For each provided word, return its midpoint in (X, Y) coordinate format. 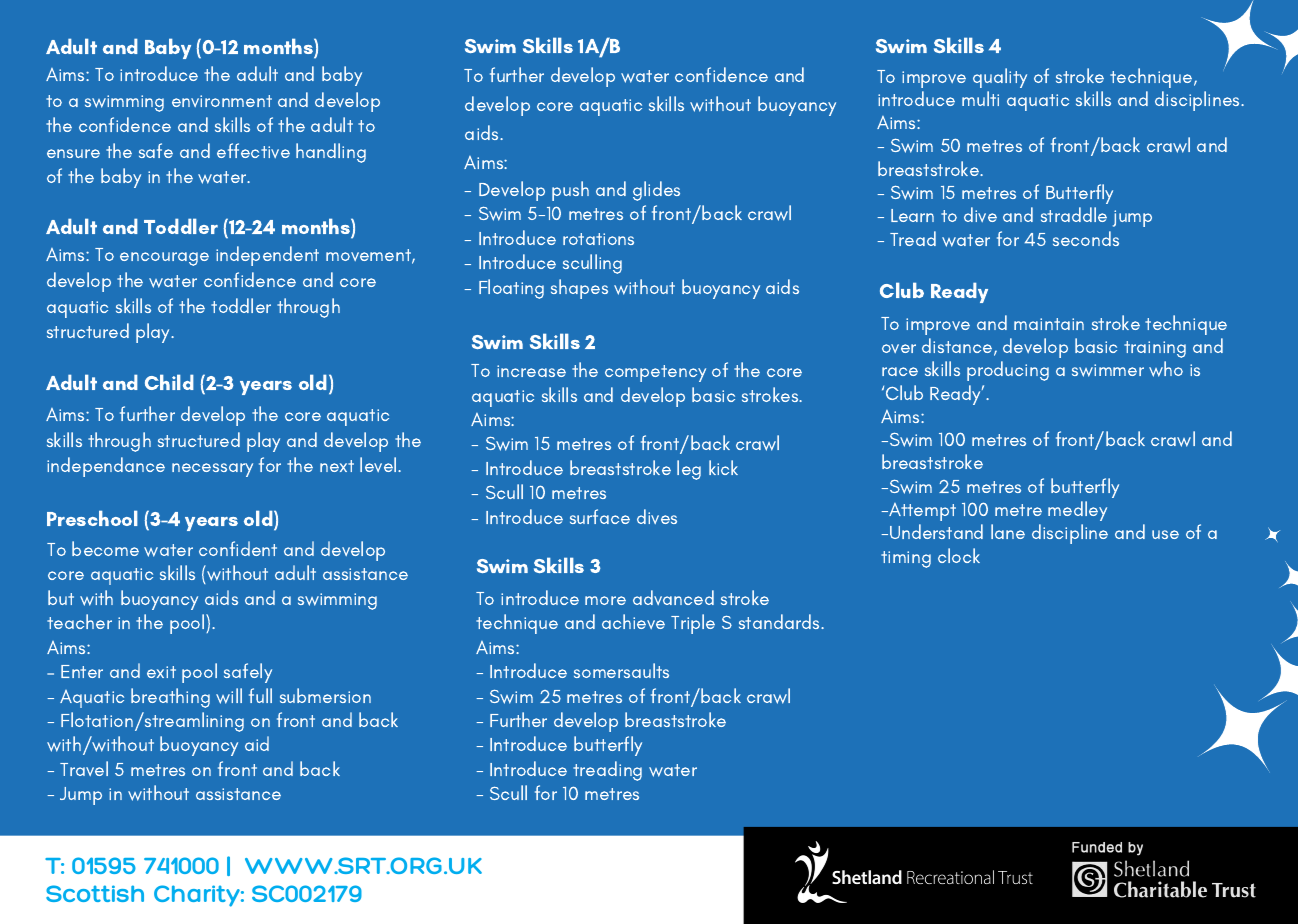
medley (1077, 511)
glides (656, 191)
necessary (212, 470)
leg (689, 470)
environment (222, 101)
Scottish (95, 893)
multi (980, 98)
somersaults (621, 670)
